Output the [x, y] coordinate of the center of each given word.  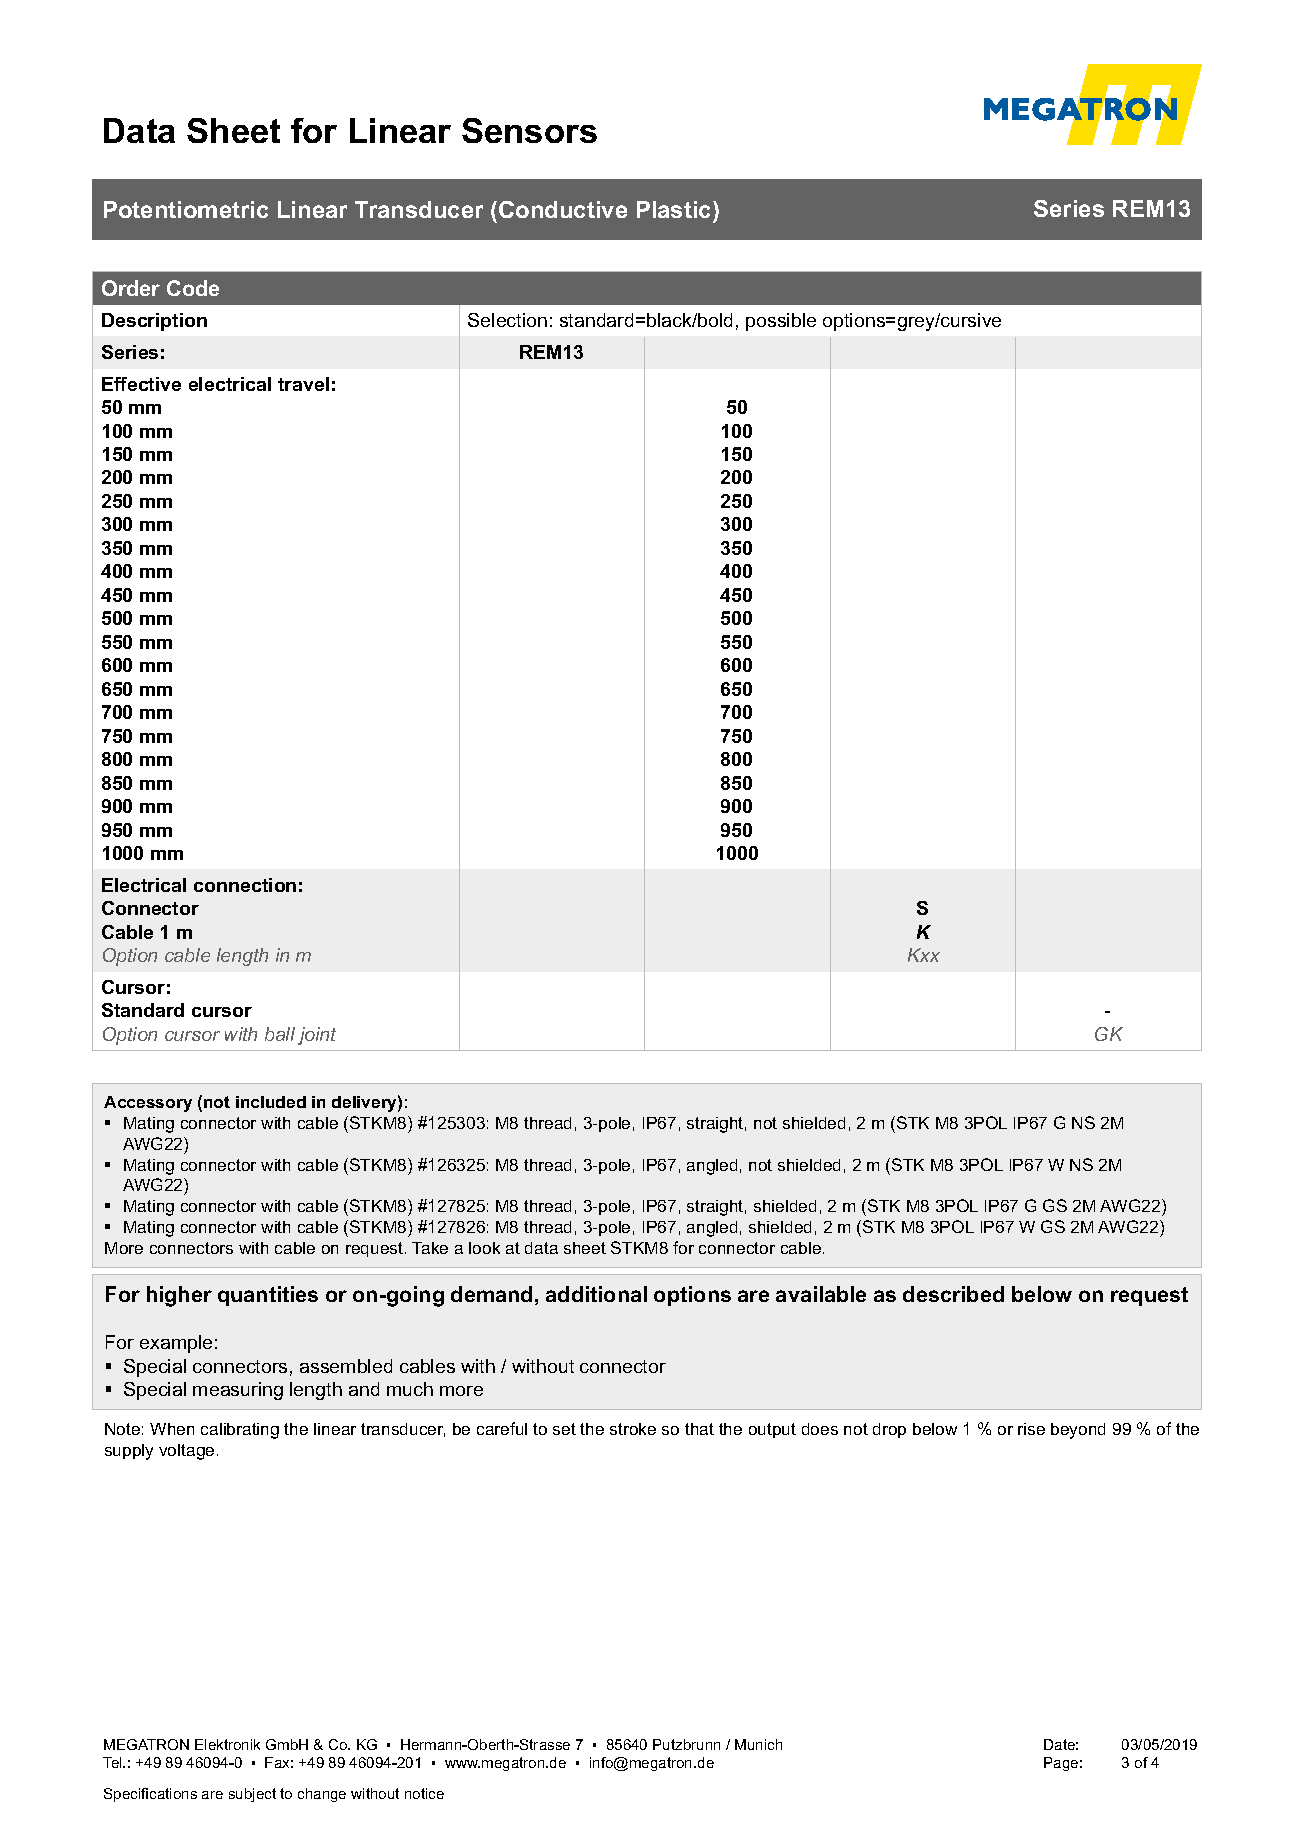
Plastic [675, 209]
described [953, 1294]
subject [252, 1795]
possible [781, 322]
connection [245, 885]
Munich [758, 1744]
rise [1031, 1429]
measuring [238, 1391]
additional [596, 1294]
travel [303, 384]
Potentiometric [186, 209]
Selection [507, 320]
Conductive [563, 209]
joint [317, 1036]
